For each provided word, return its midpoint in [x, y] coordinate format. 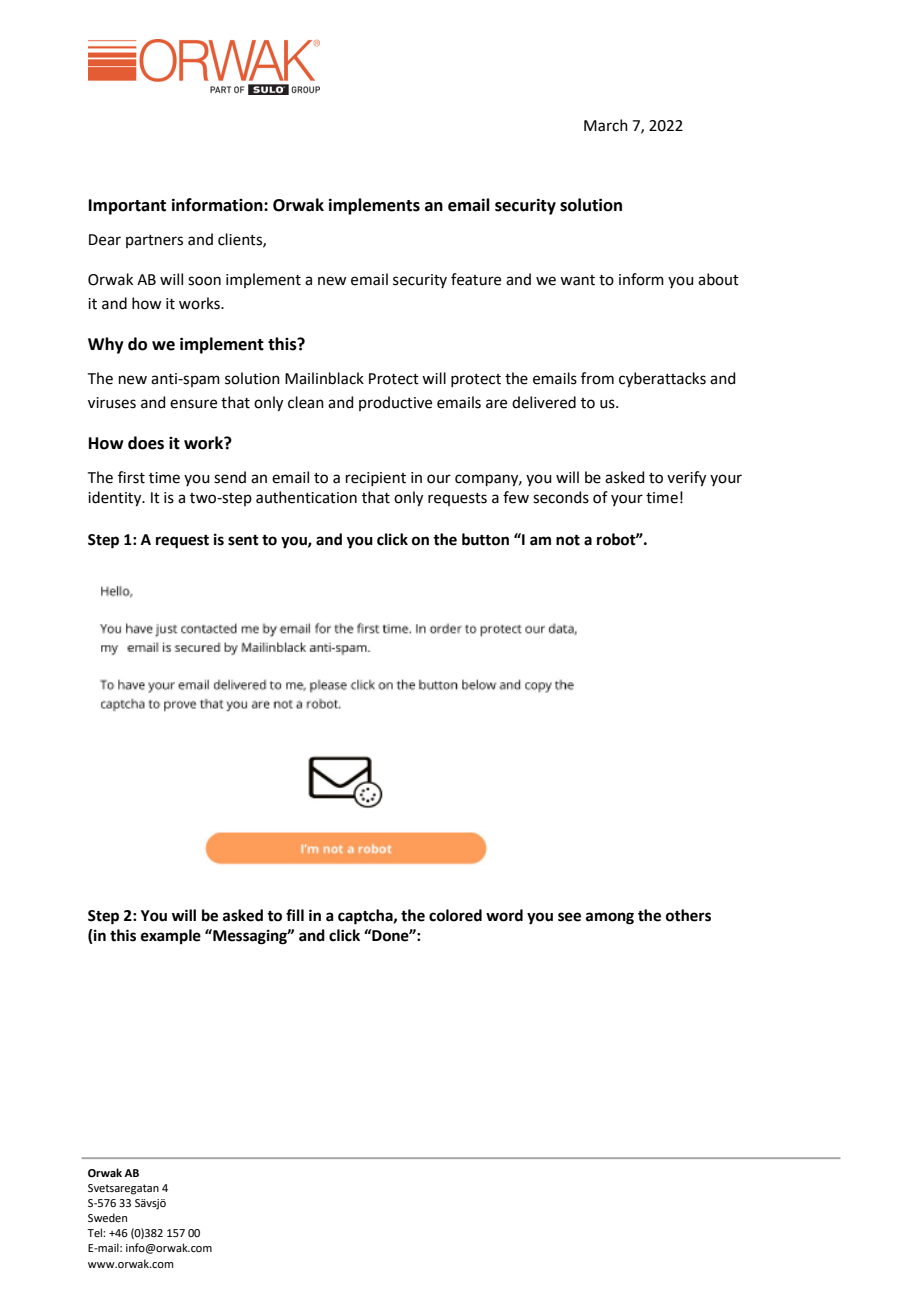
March [606, 125]
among [610, 918]
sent [243, 540]
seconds [561, 497]
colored [455, 915]
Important [127, 207]
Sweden [107, 1217]
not [568, 540]
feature [476, 279]
